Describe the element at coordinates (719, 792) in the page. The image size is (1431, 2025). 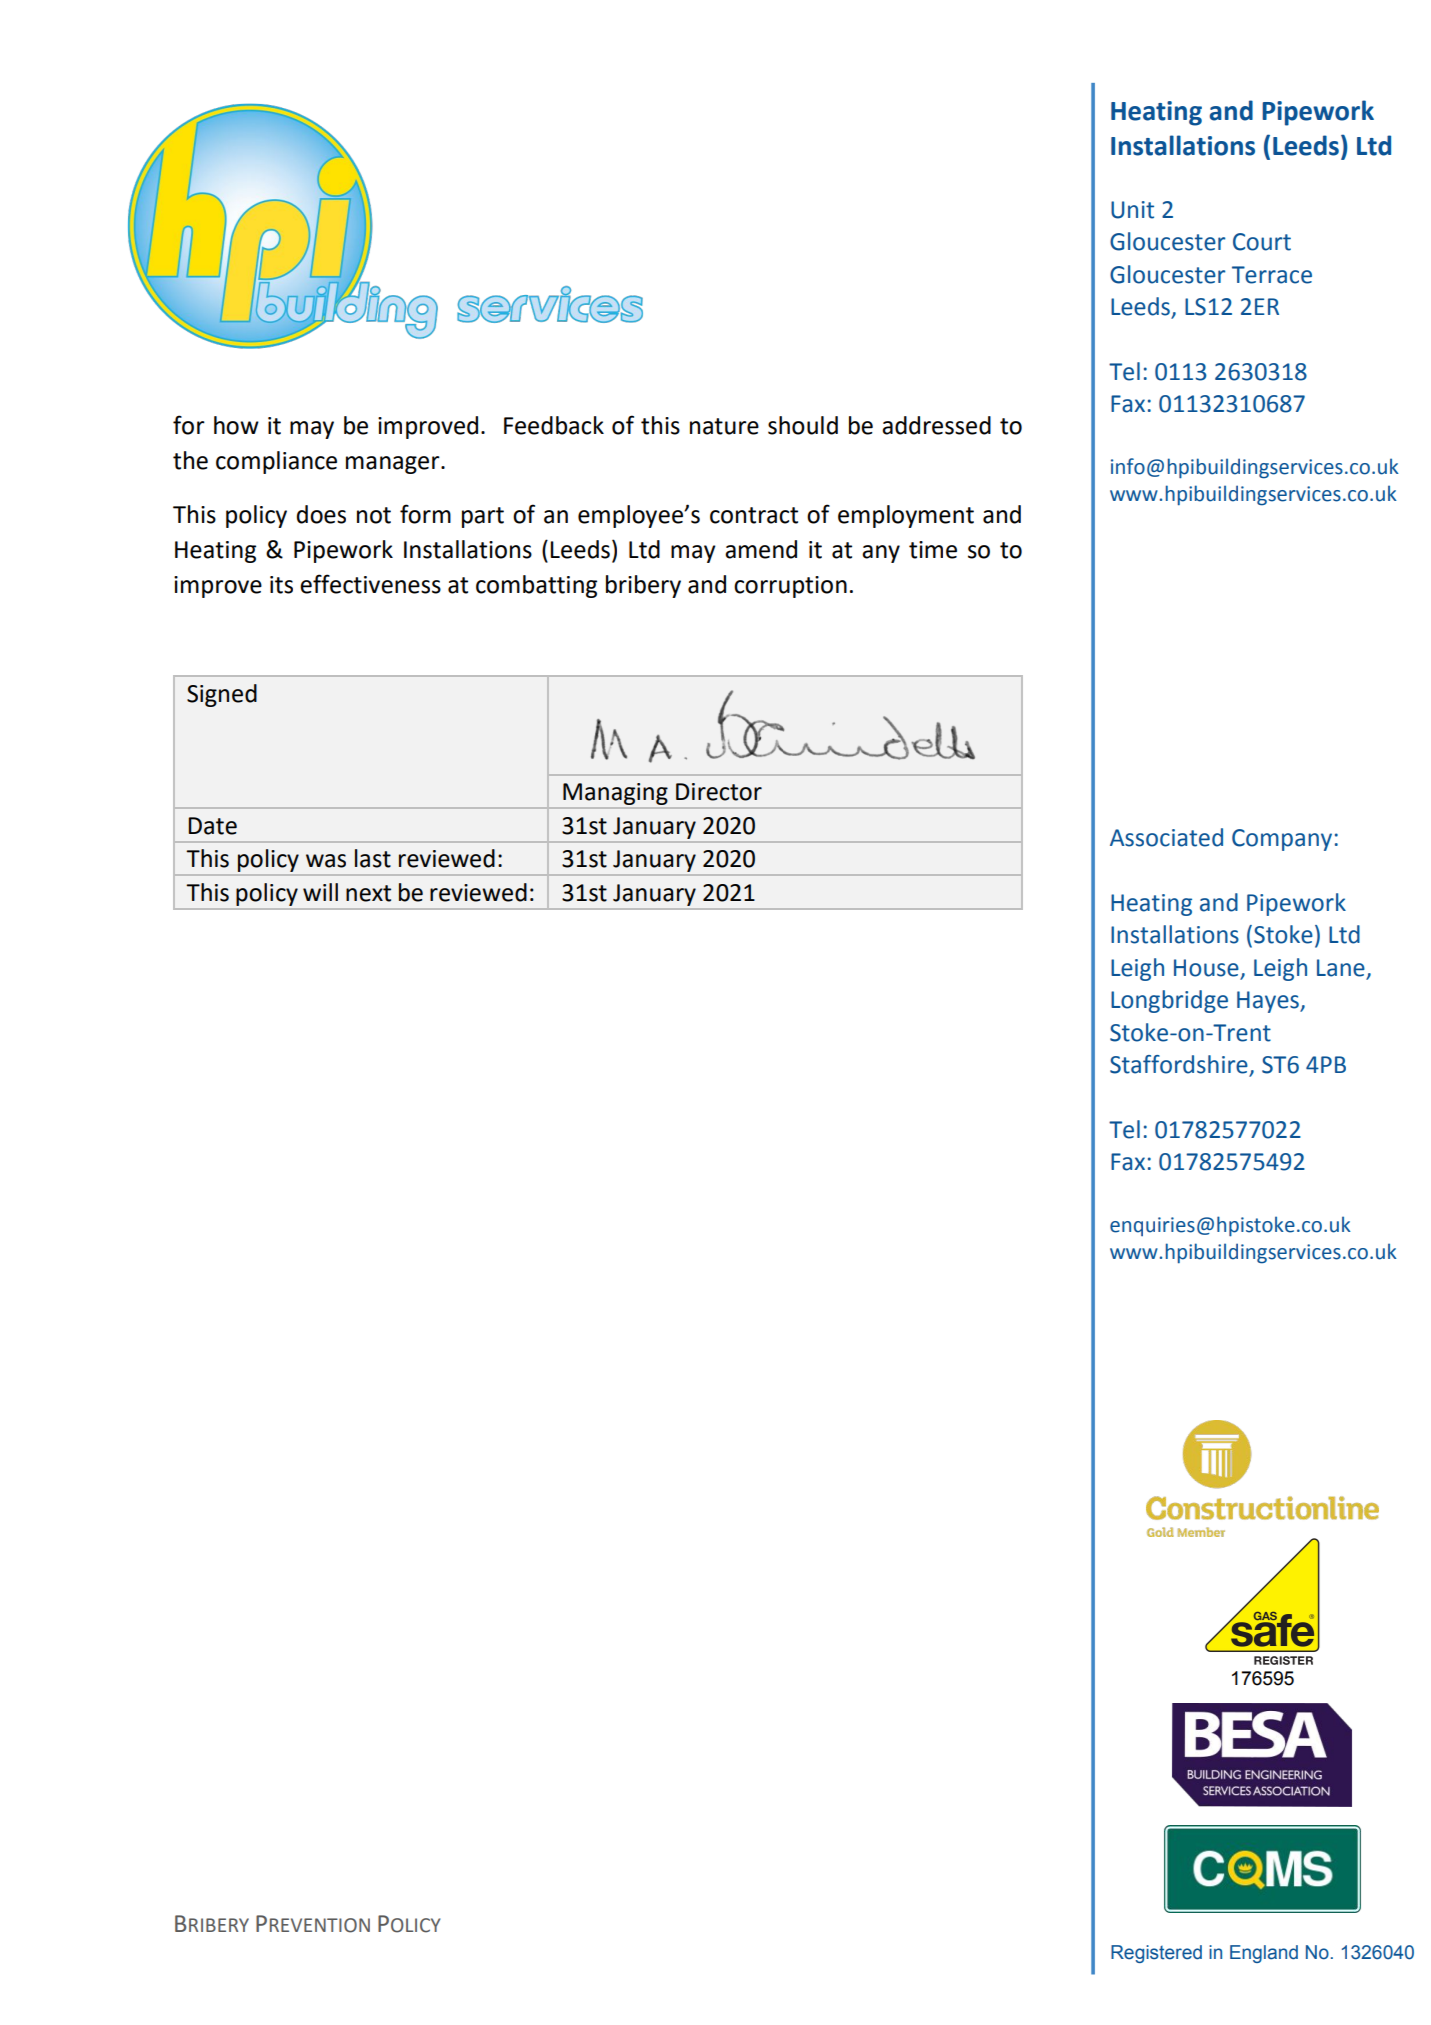
I see `Director` at that location.
